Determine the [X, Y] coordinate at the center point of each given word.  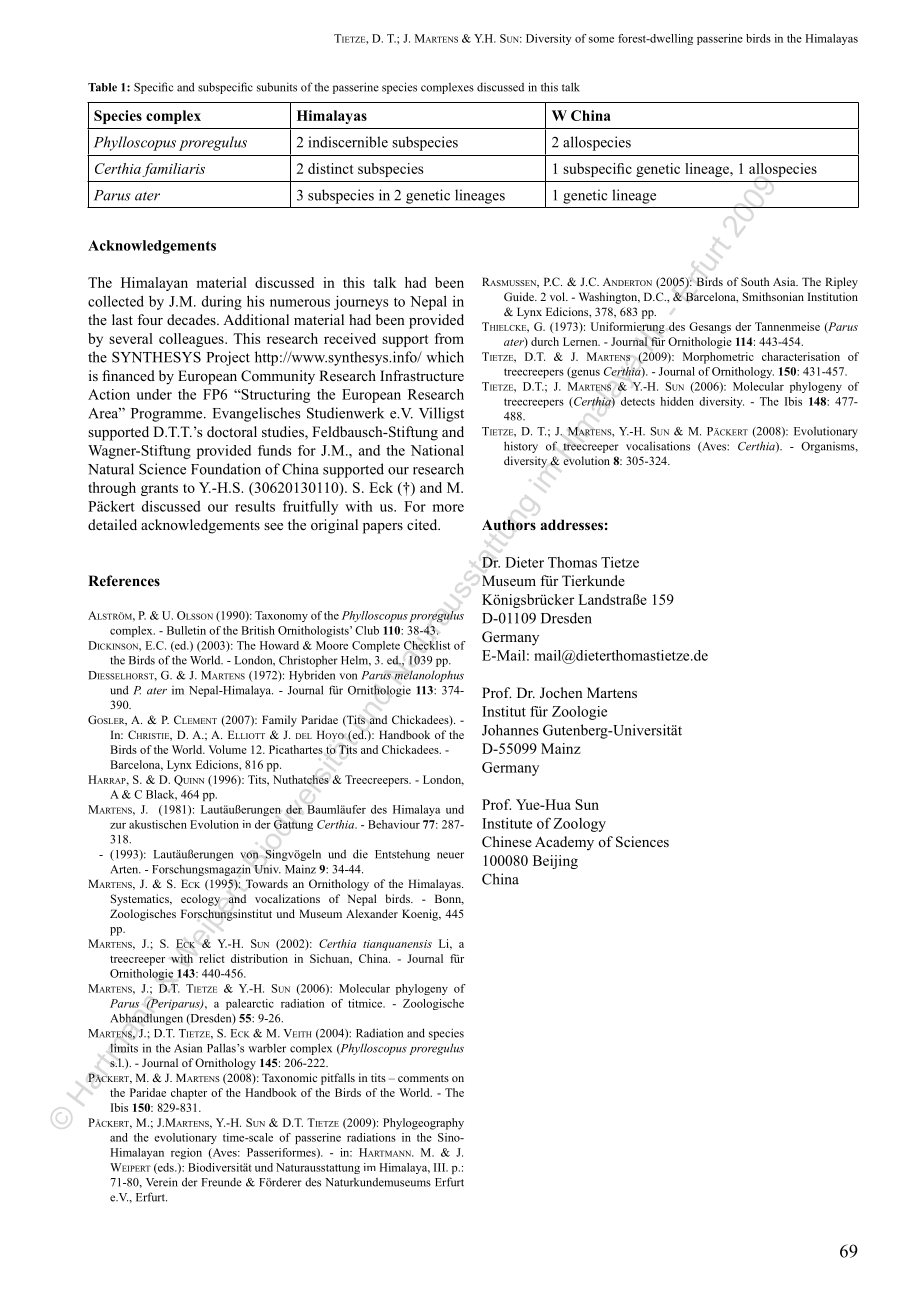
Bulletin [186, 630]
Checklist [427, 645]
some [601, 40]
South [755, 281]
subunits [277, 87]
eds [166, 1168]
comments [423, 1078]
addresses [571, 524]
